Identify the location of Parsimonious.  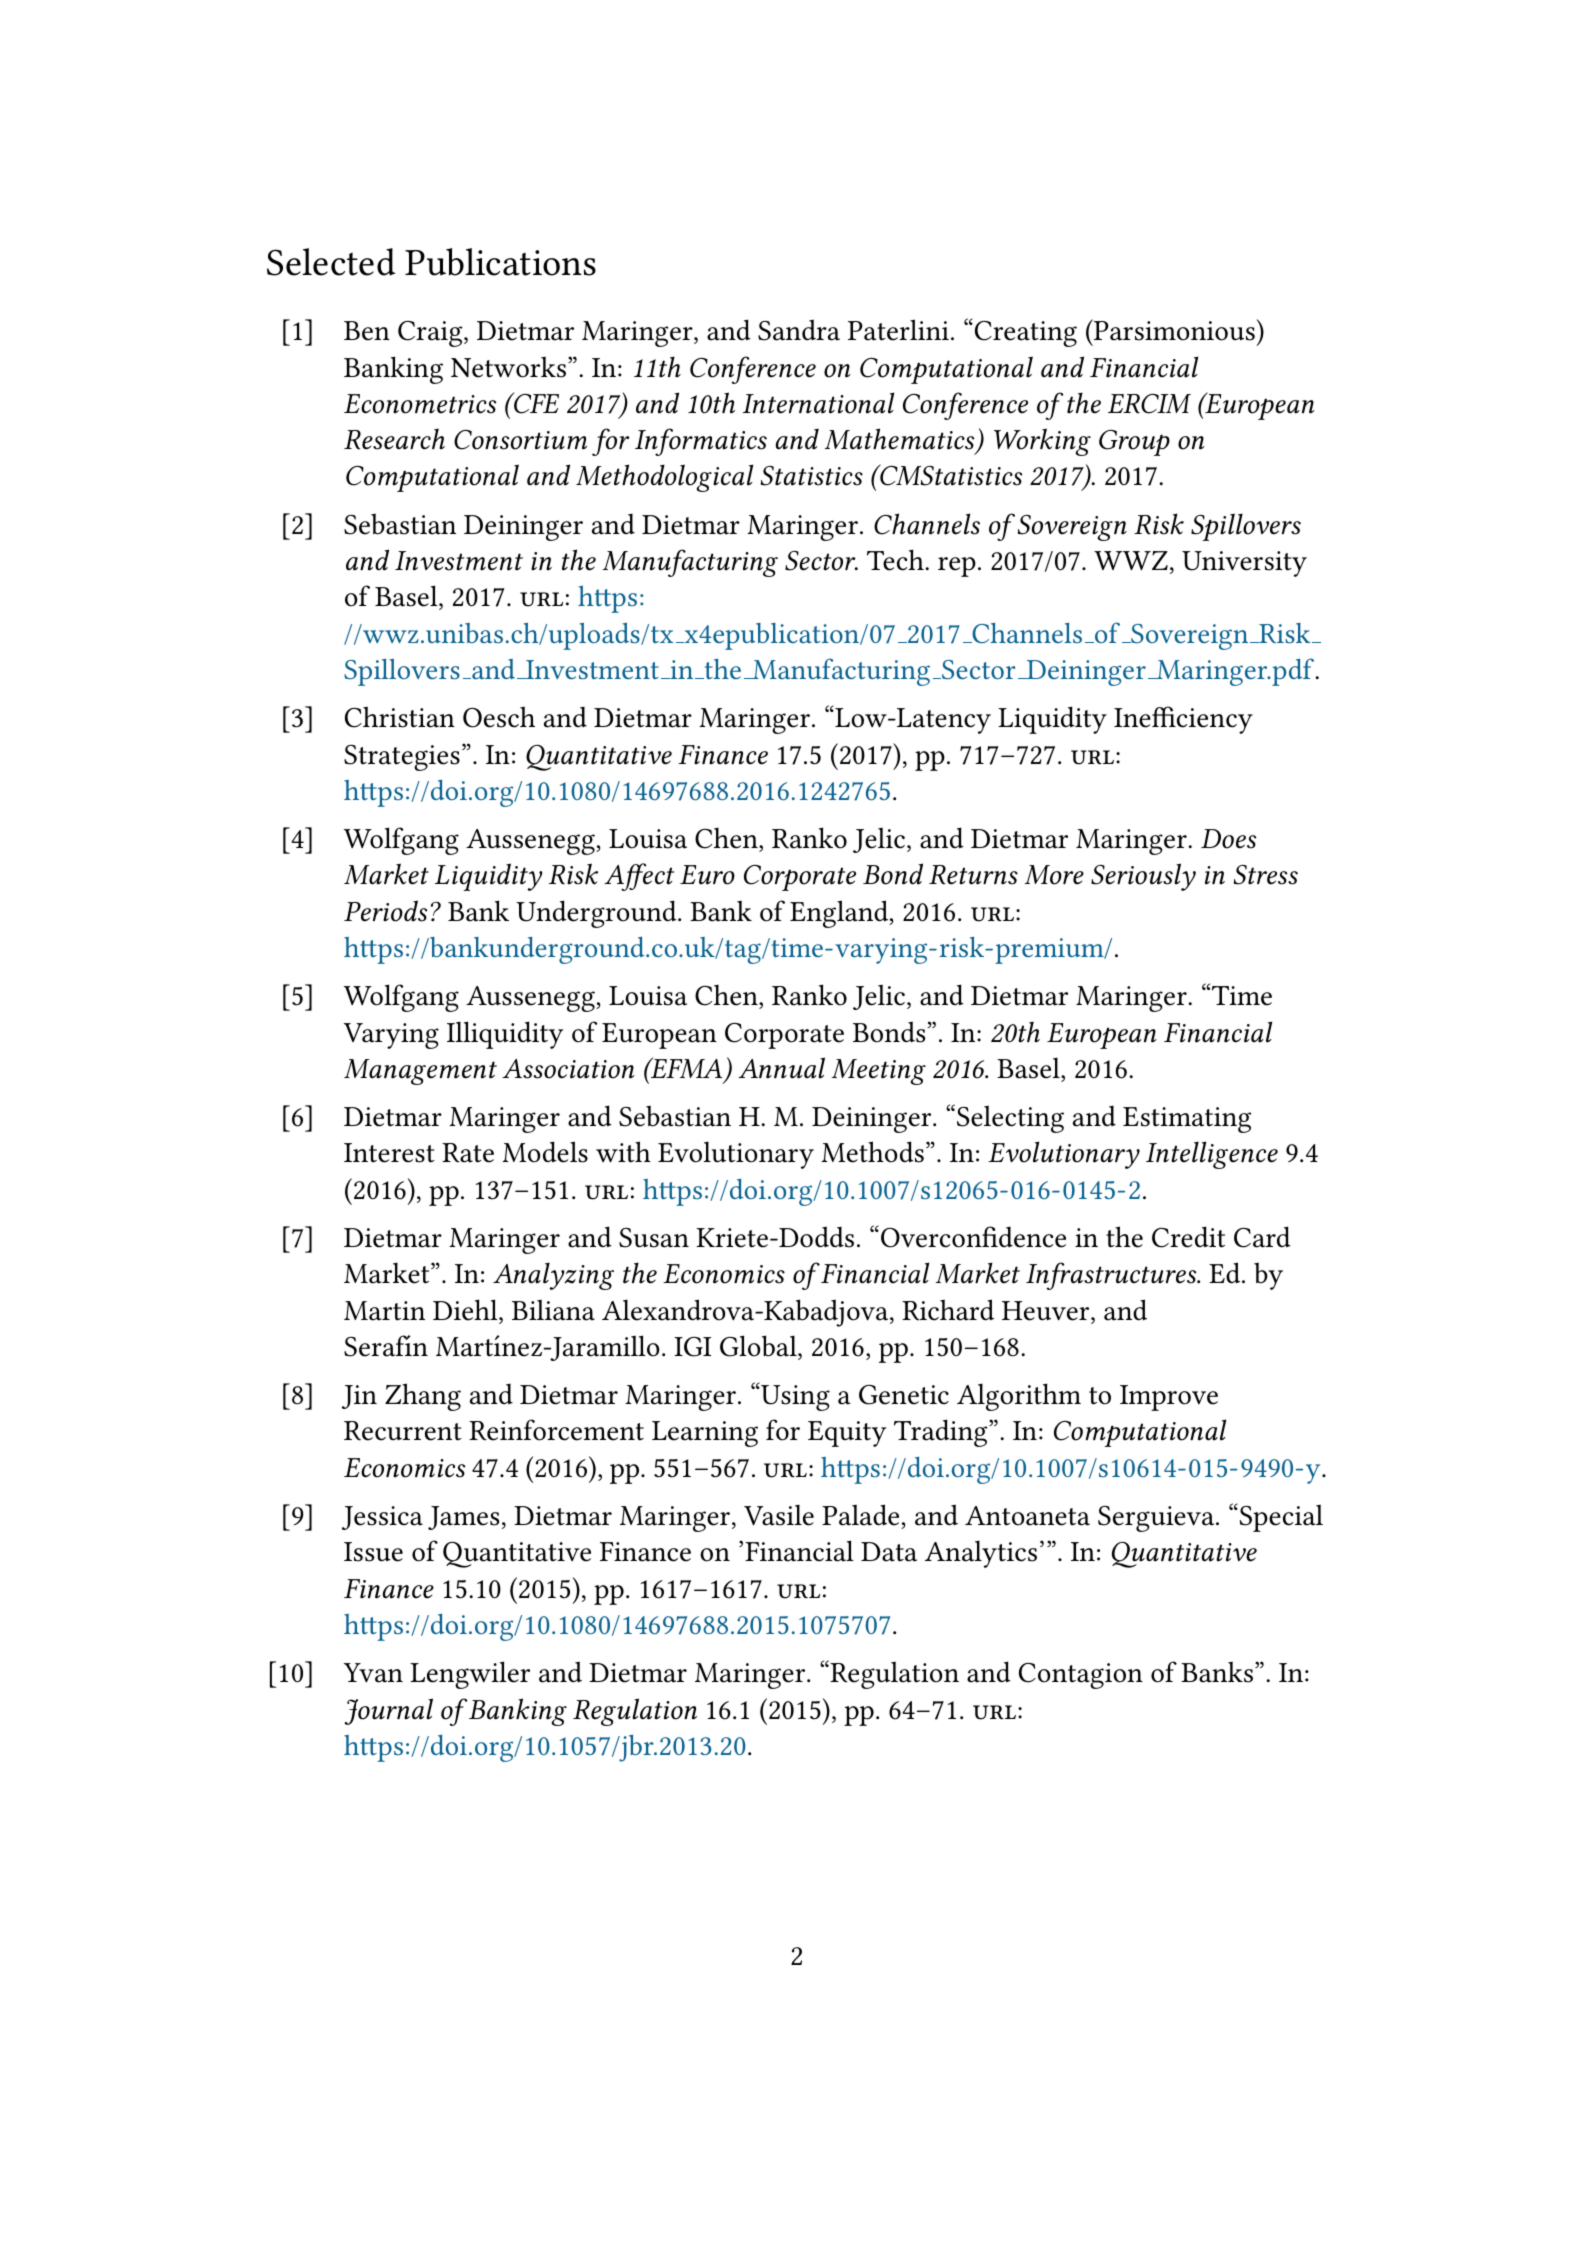
(1173, 331).
